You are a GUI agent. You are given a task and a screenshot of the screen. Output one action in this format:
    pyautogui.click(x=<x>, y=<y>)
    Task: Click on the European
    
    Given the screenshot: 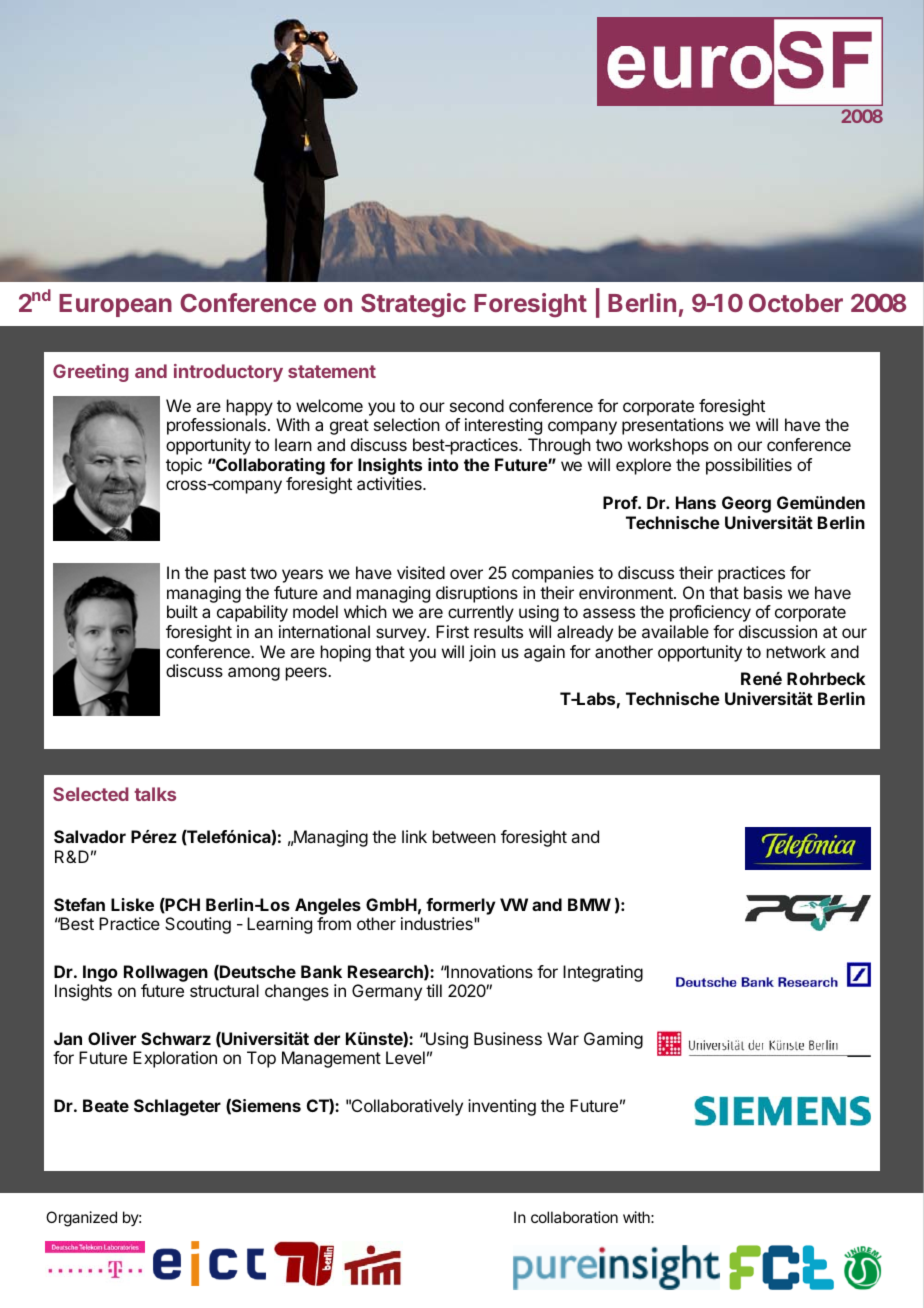 What is the action you would take?
    pyautogui.click(x=115, y=305)
